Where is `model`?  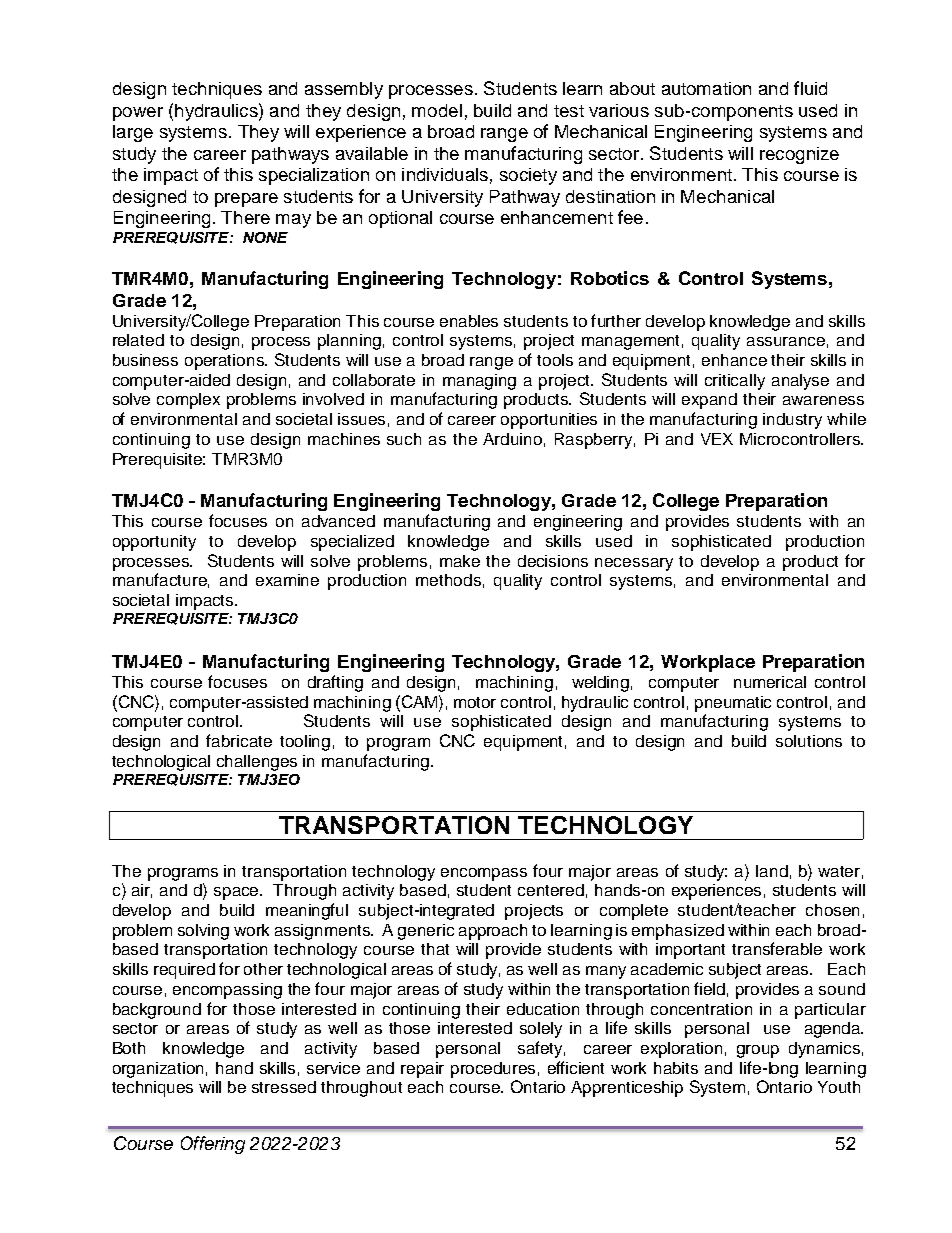 model is located at coordinates (437, 110).
